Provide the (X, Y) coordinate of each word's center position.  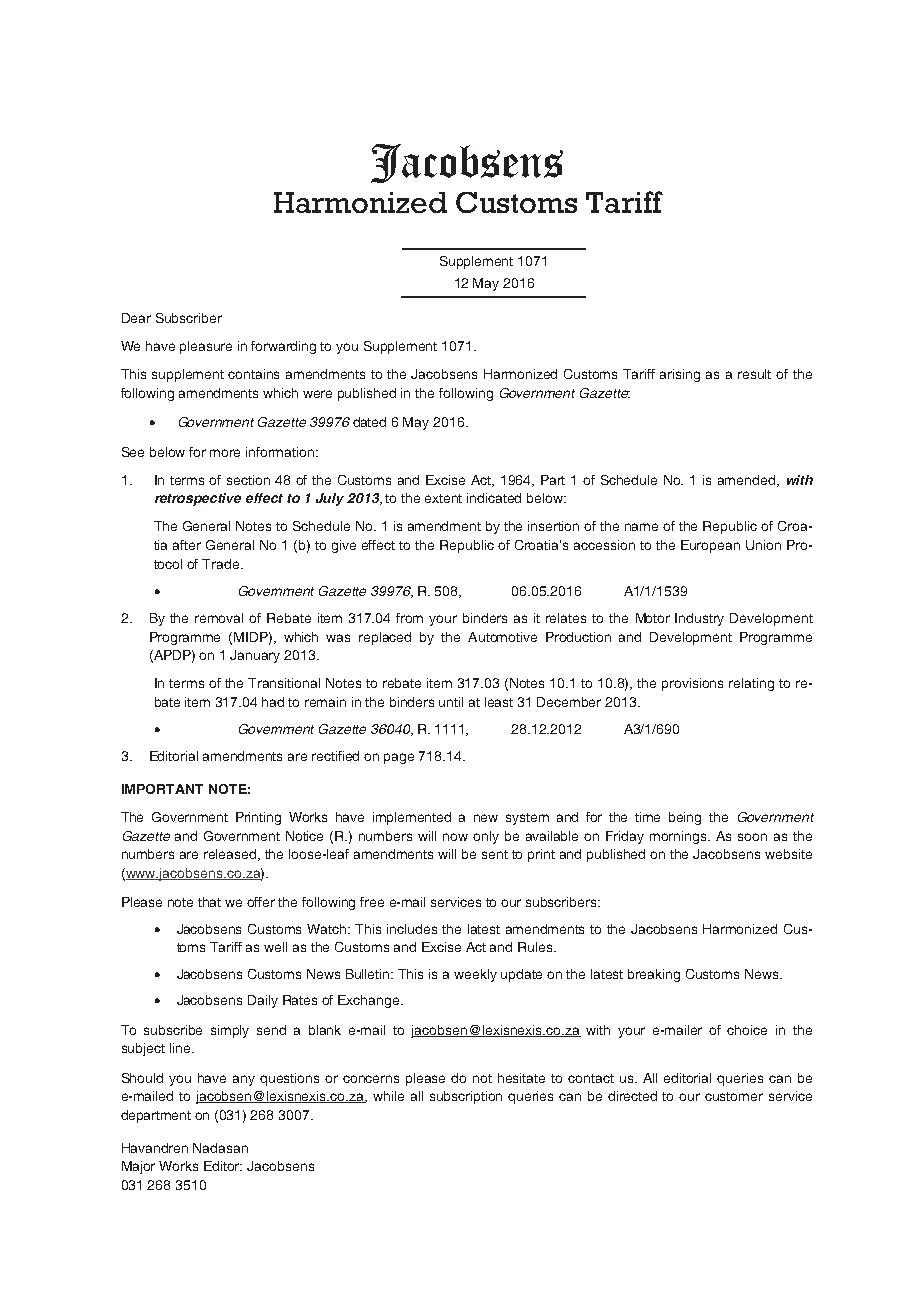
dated (369, 422)
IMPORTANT (162, 789)
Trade (222, 564)
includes (412, 929)
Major (138, 1167)
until (451, 702)
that (209, 902)
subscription (466, 1097)
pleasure (206, 347)
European (710, 546)
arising (680, 375)
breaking (654, 975)
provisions (692, 684)
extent (443, 498)
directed (632, 1096)
